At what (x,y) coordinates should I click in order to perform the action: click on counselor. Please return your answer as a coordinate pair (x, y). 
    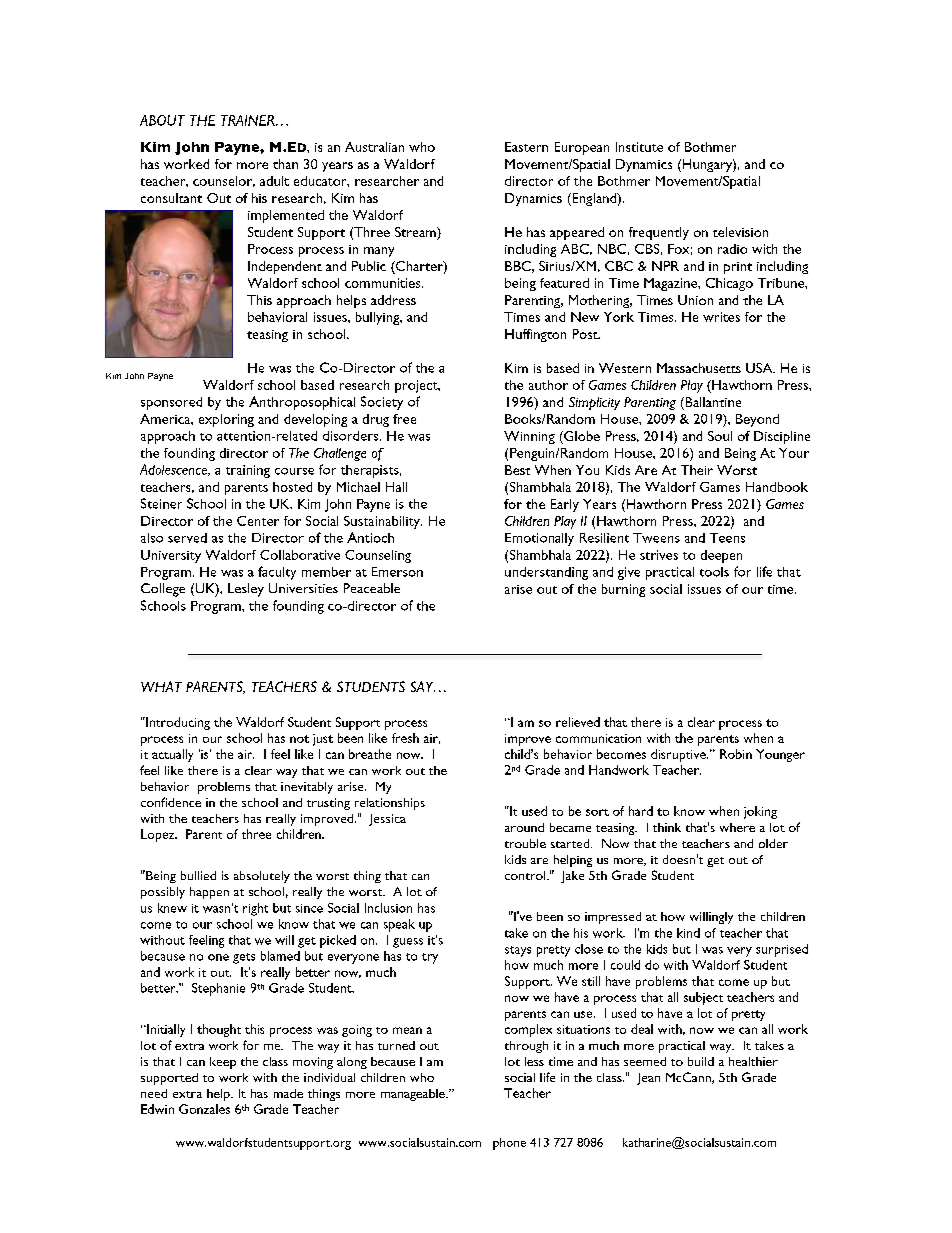
    Looking at the image, I should click on (224, 181).
